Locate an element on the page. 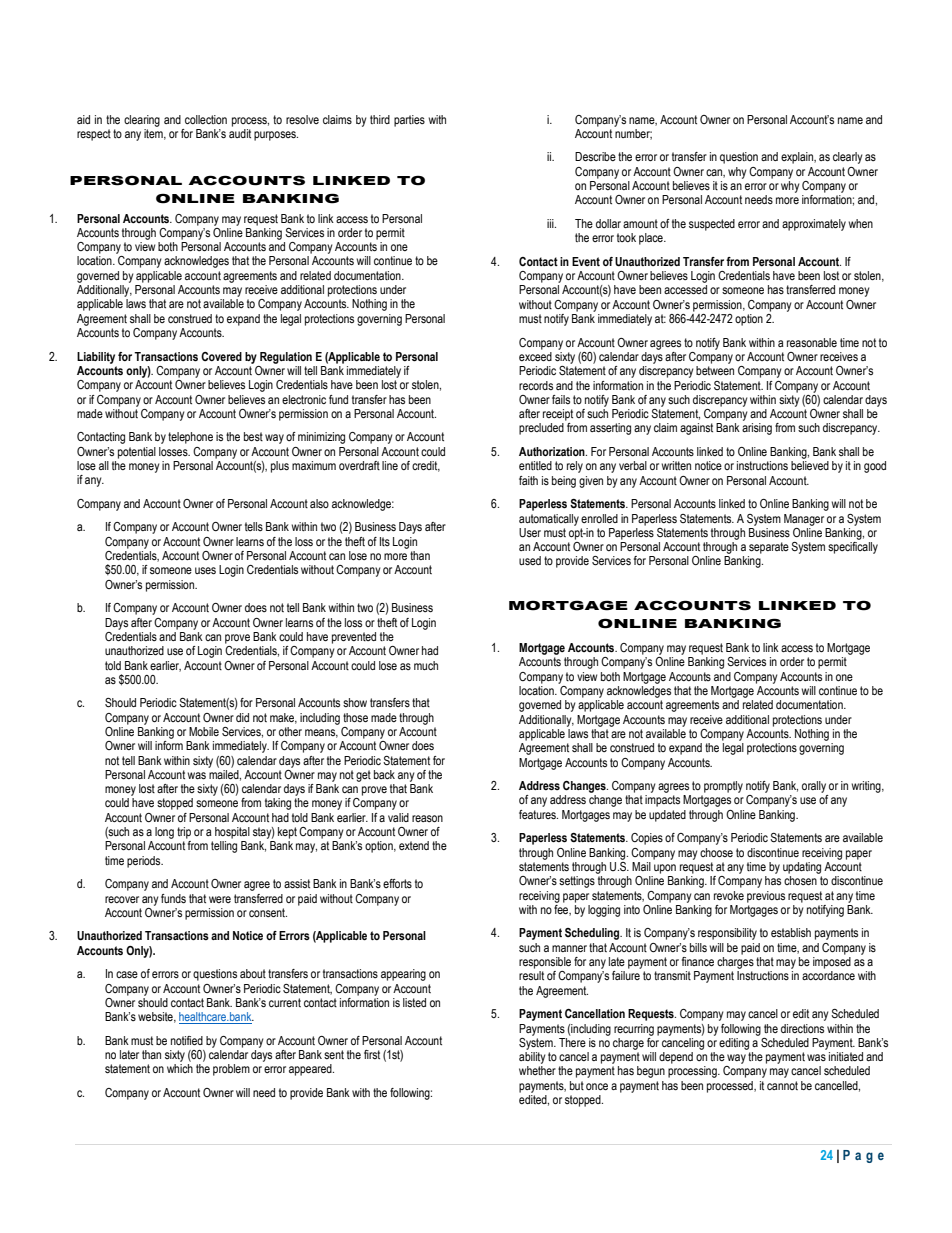 The height and width of the image is (1233, 952). Covered is located at coordinates (221, 356).
